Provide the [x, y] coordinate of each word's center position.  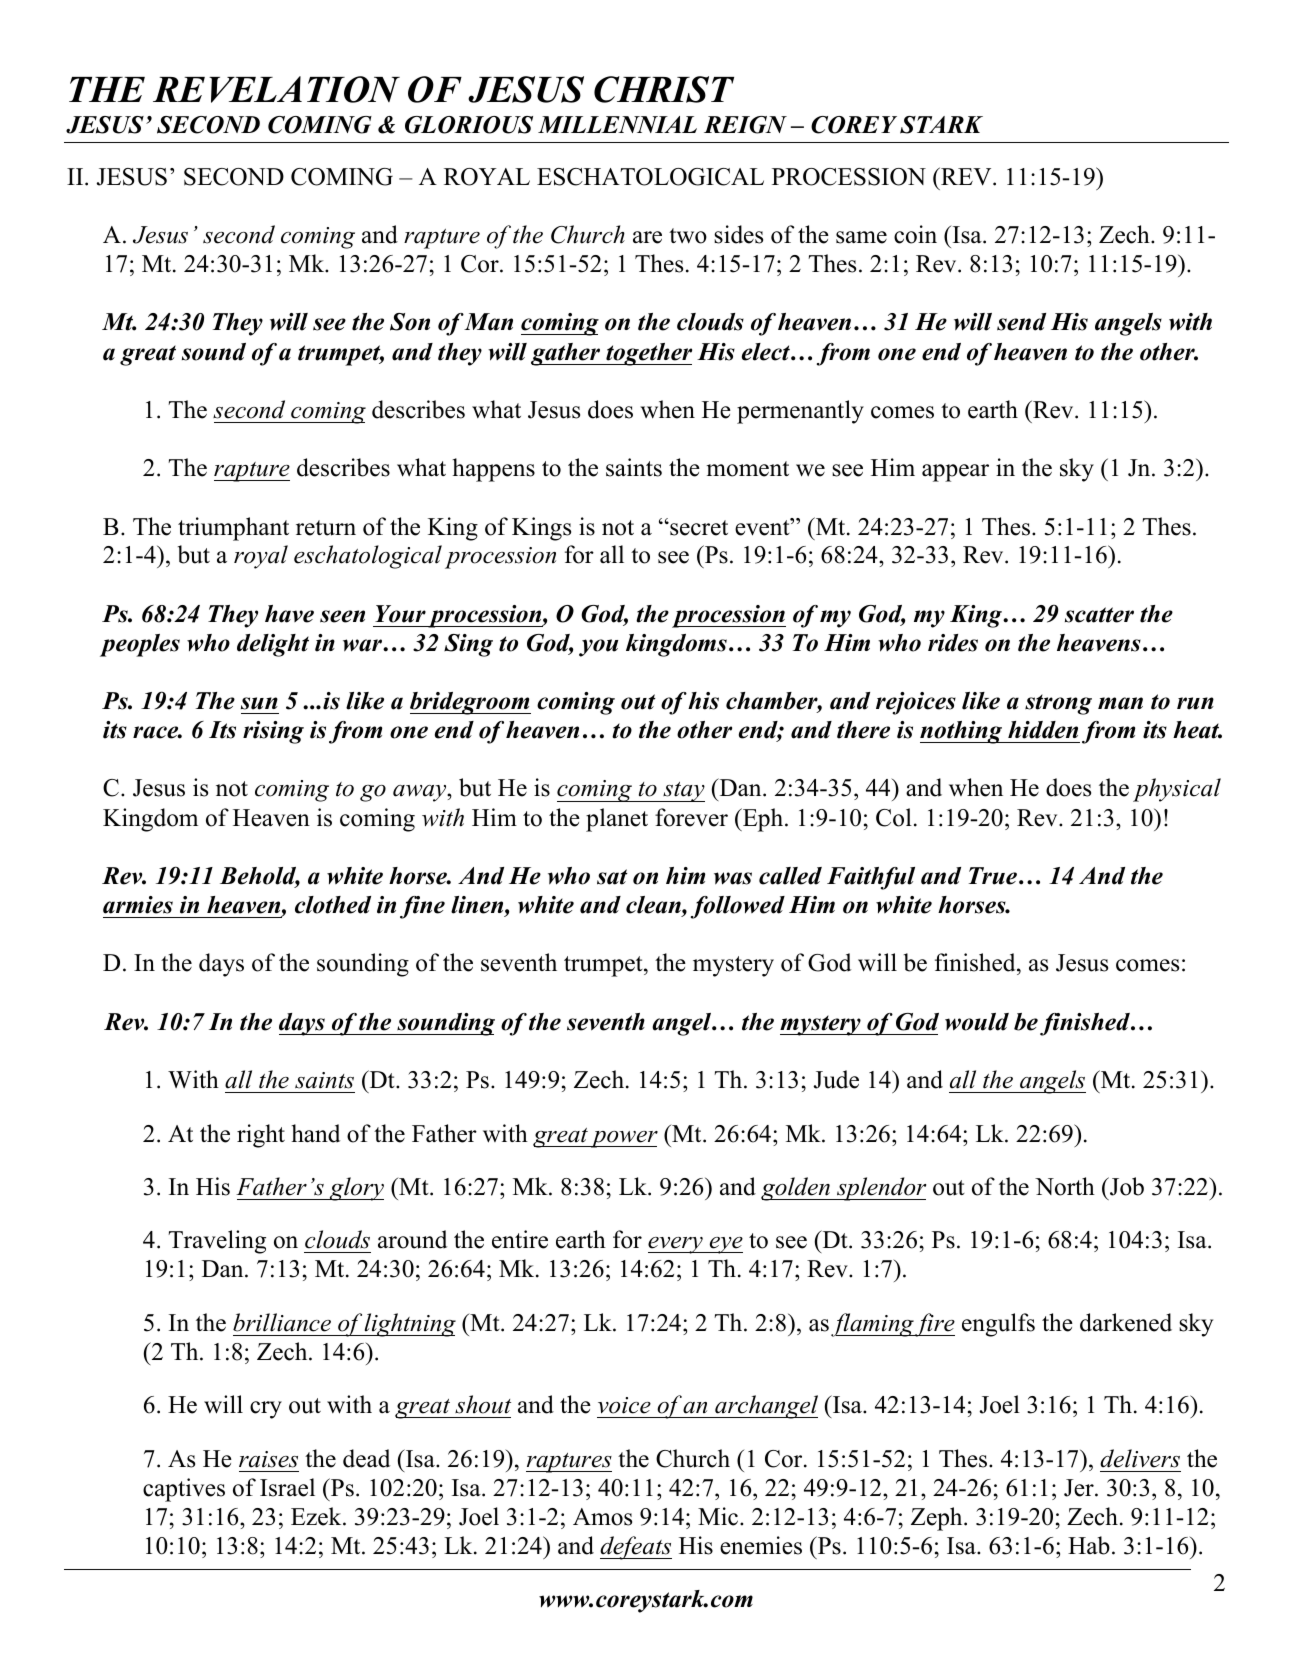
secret [698, 528]
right [261, 1136]
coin [915, 234]
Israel [287, 1487]
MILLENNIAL [617, 124]
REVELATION [276, 89]
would [977, 1022]
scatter [1099, 615]
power [623, 1139]
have [289, 614]
